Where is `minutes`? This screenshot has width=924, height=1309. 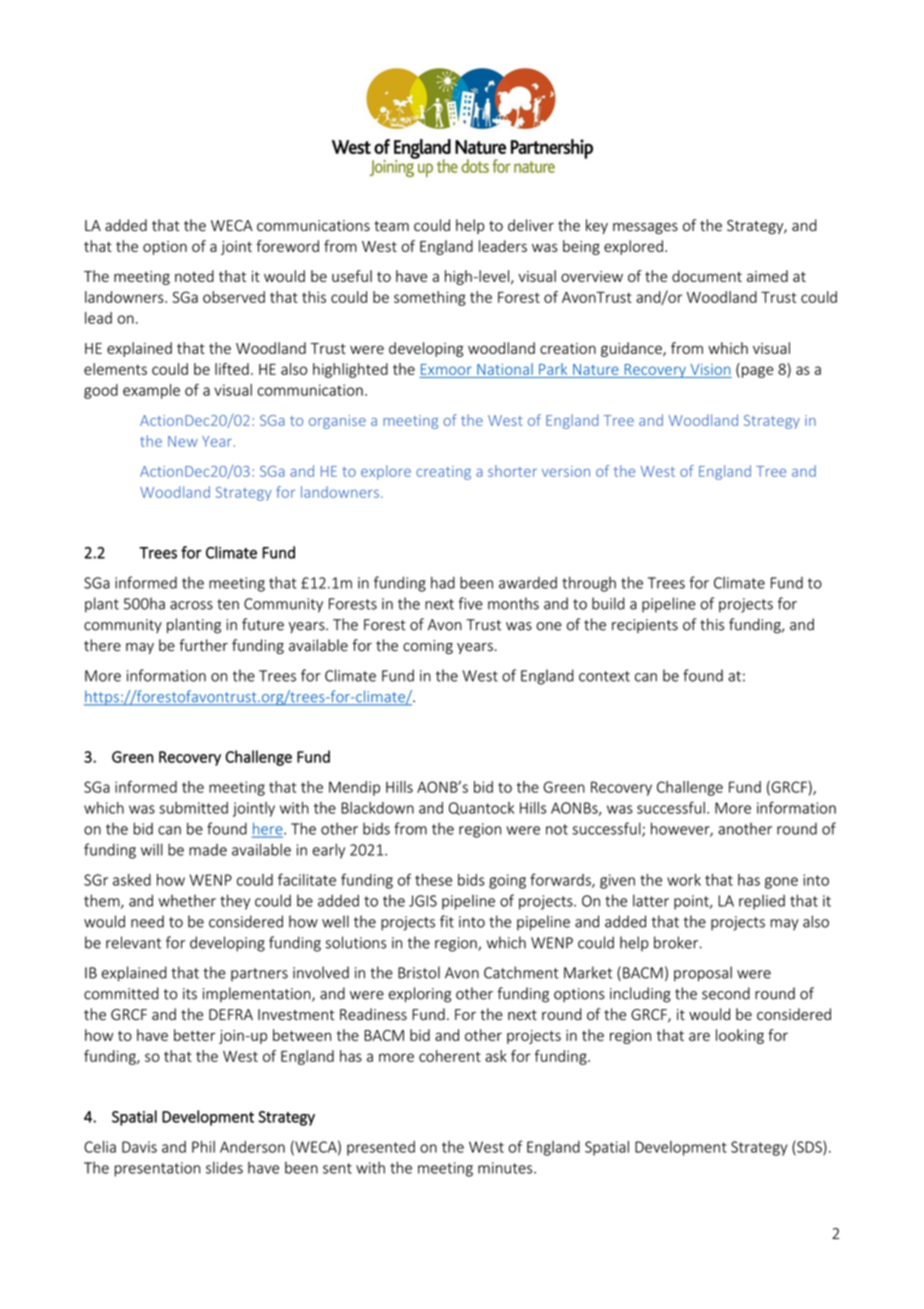 minutes is located at coordinates (506, 1168).
